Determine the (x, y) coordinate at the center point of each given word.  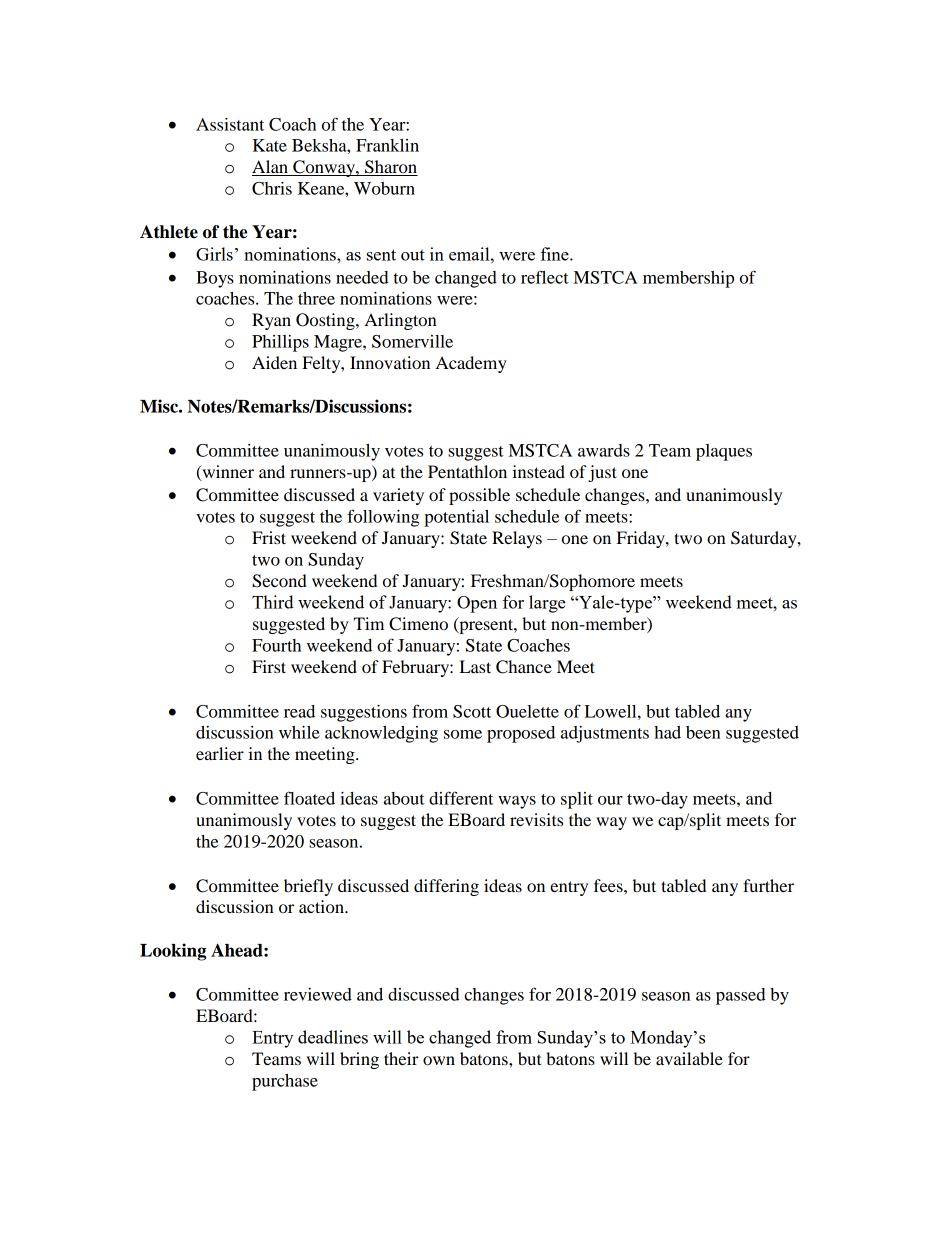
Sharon (390, 168)
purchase (285, 1082)
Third (273, 602)
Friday (642, 539)
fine (555, 254)
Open (477, 604)
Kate (270, 145)
